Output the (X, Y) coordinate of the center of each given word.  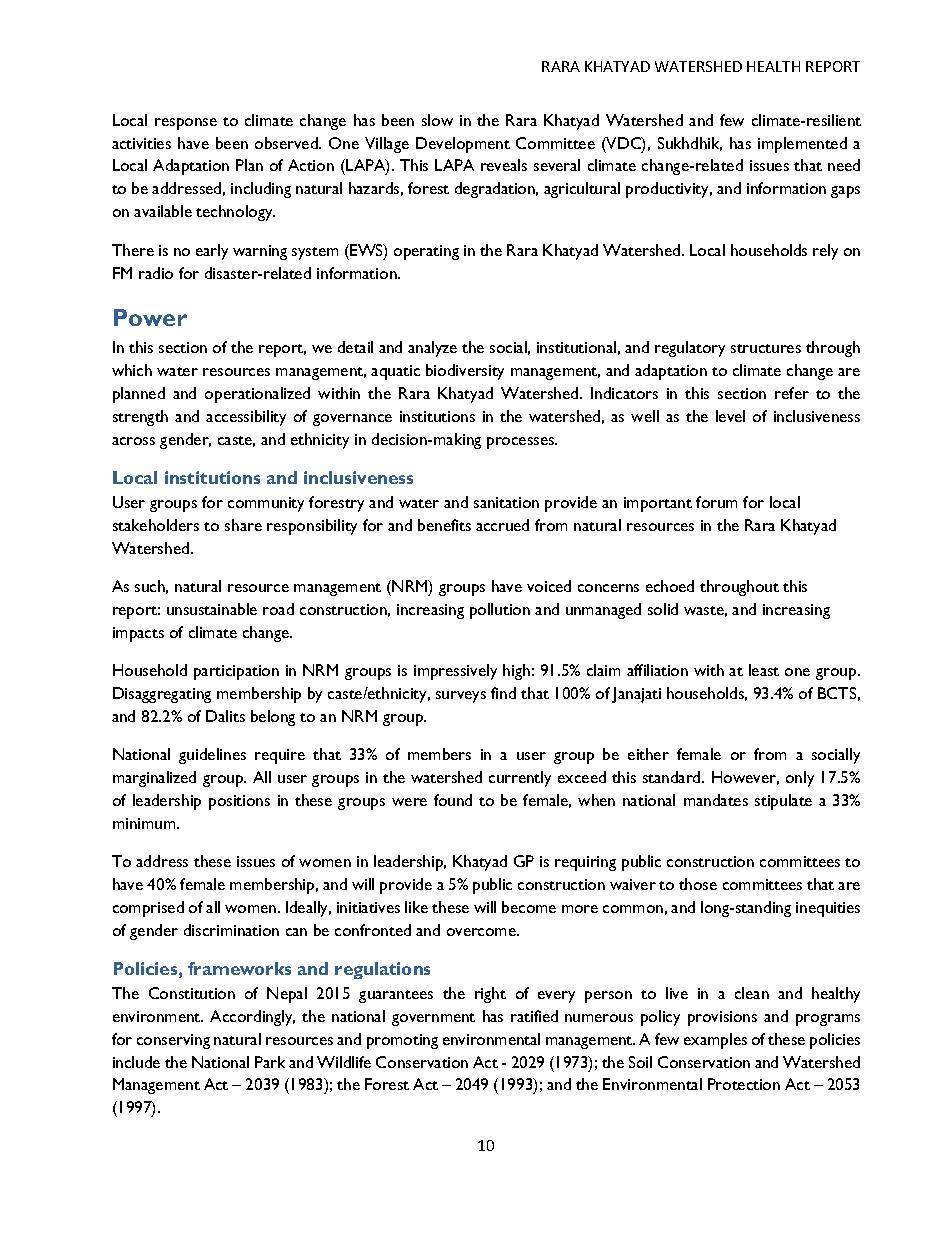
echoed (670, 586)
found (453, 800)
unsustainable (212, 609)
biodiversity (465, 372)
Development (463, 145)
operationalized (257, 395)
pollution (500, 611)
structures (766, 348)
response (186, 124)
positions (239, 802)
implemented (802, 145)
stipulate (783, 802)
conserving (173, 1041)
